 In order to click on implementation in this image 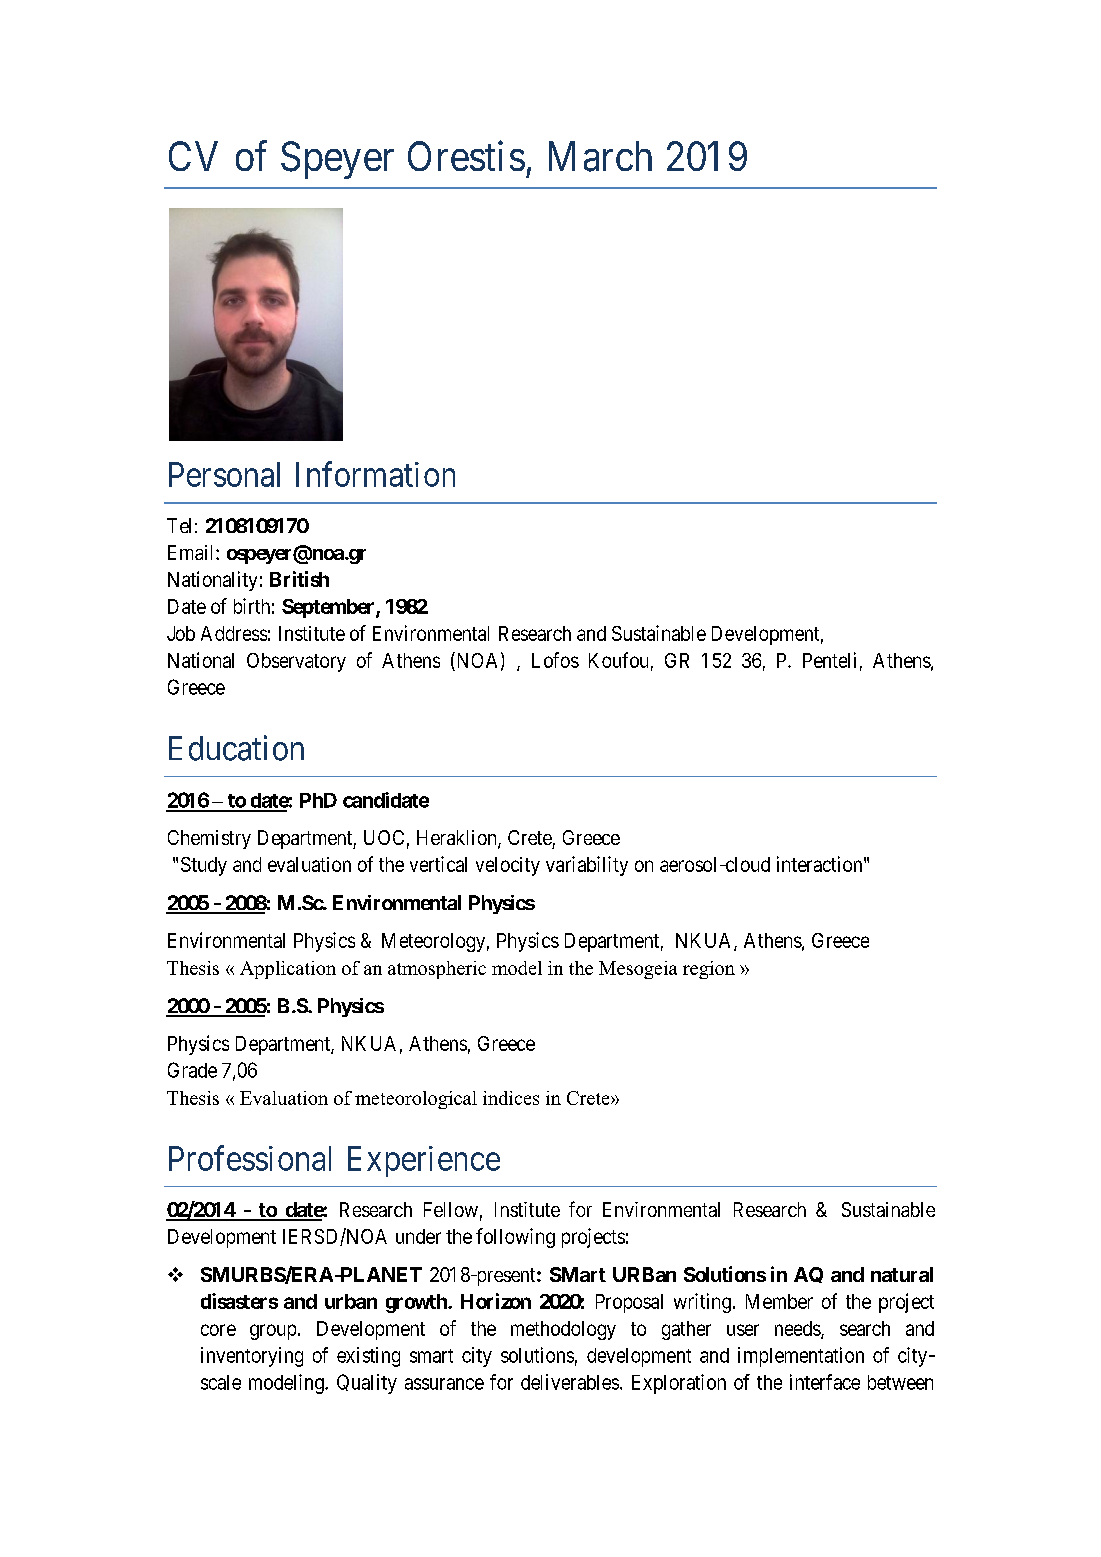, I will do `click(801, 1357)`.
